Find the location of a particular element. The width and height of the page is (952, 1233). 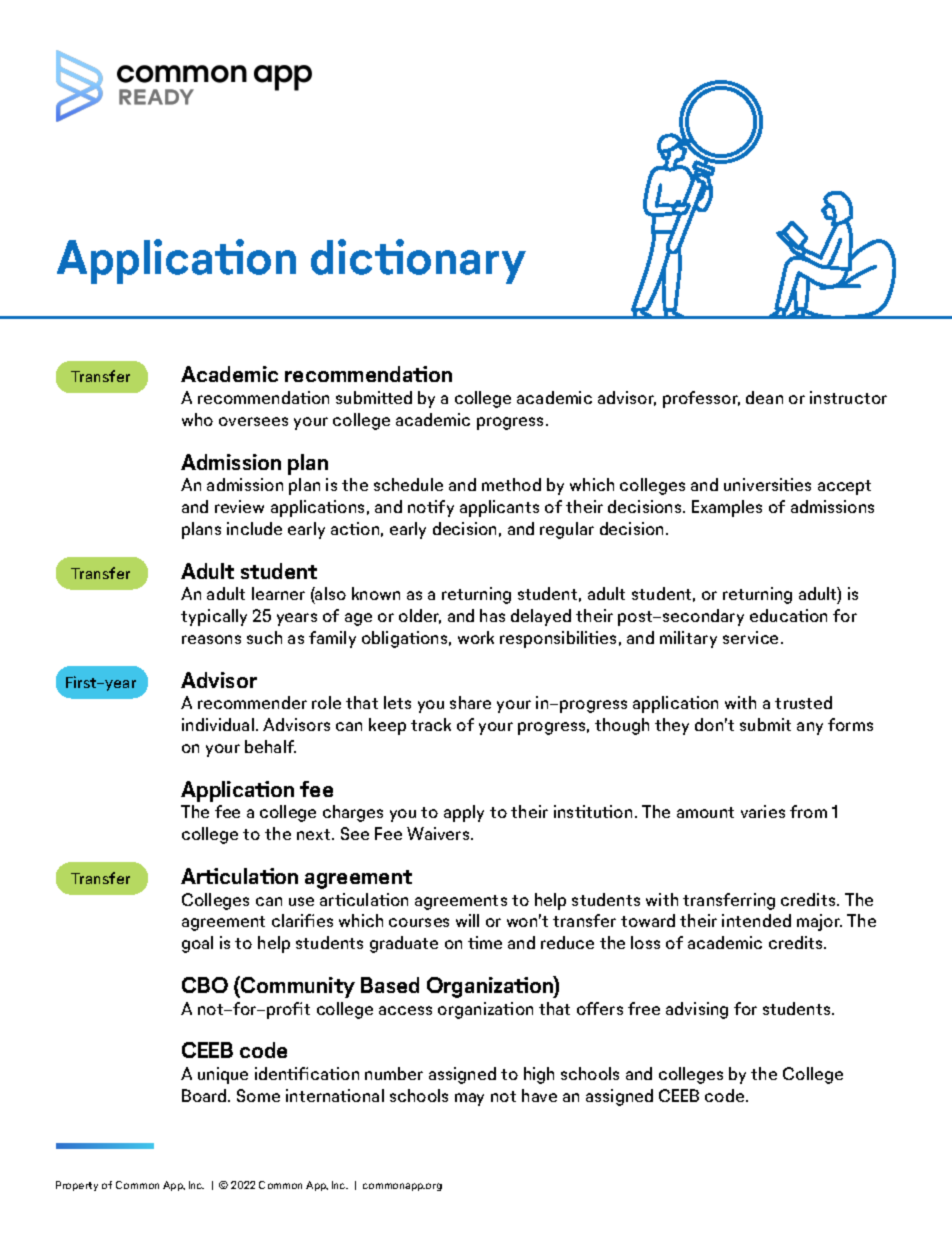

Examples is located at coordinates (727, 508).
